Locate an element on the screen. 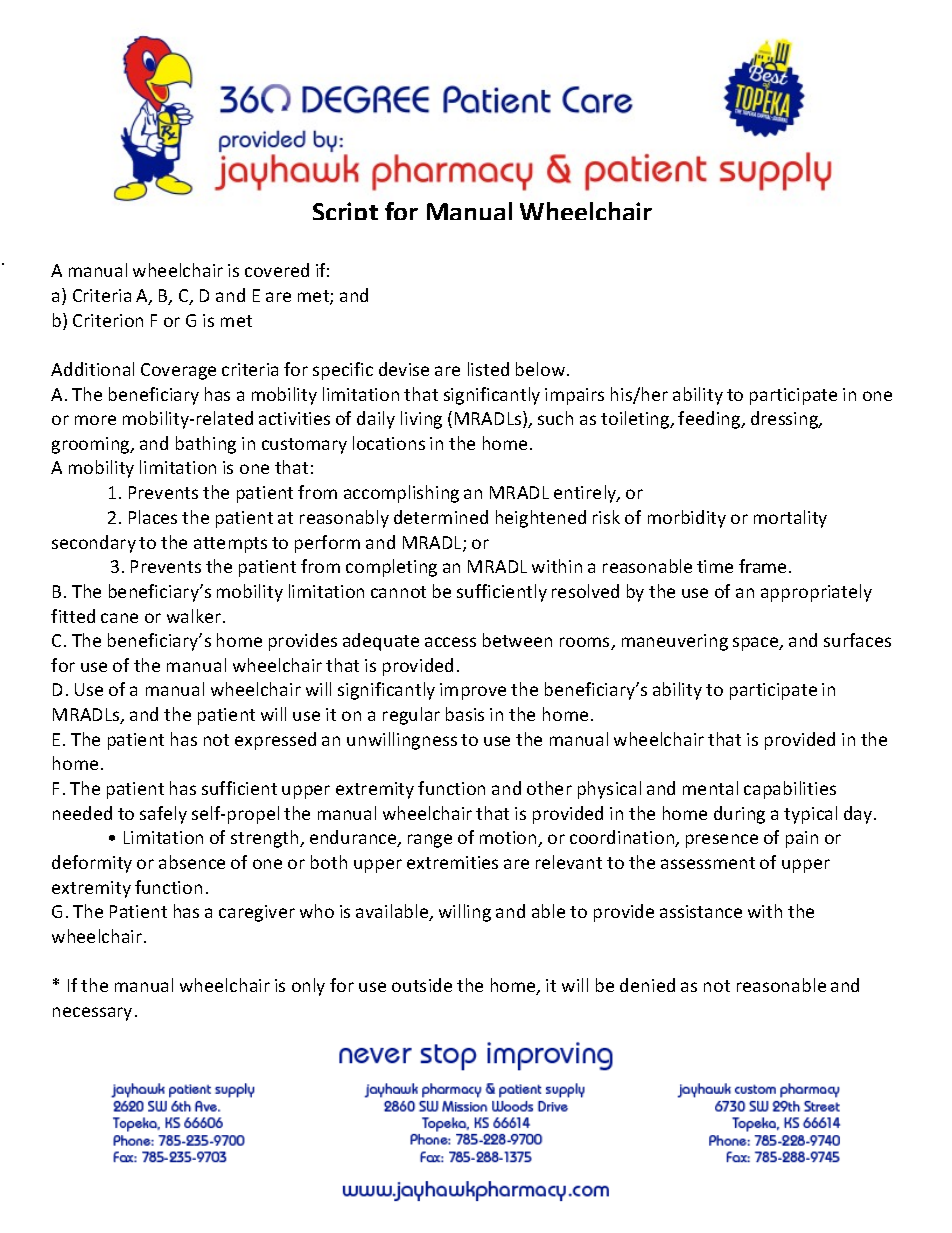 Image resolution: width=952 pixels, height=1233 pixels. determined is located at coordinates (441, 517).
